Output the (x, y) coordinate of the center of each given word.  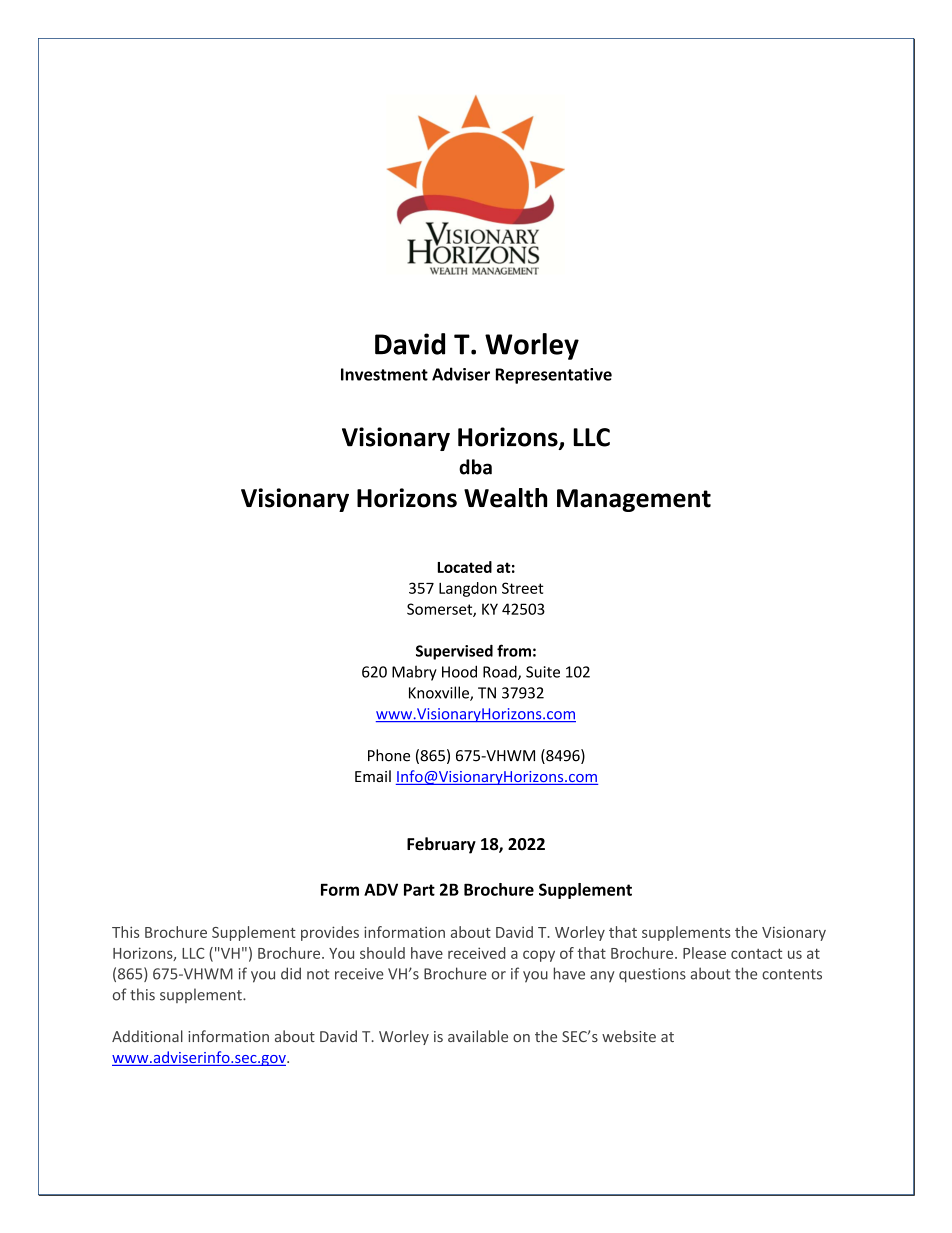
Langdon (468, 589)
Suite (543, 672)
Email (373, 776)
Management (634, 500)
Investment (384, 374)
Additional (147, 1036)
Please (704, 953)
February (441, 845)
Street (522, 588)
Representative (554, 376)
